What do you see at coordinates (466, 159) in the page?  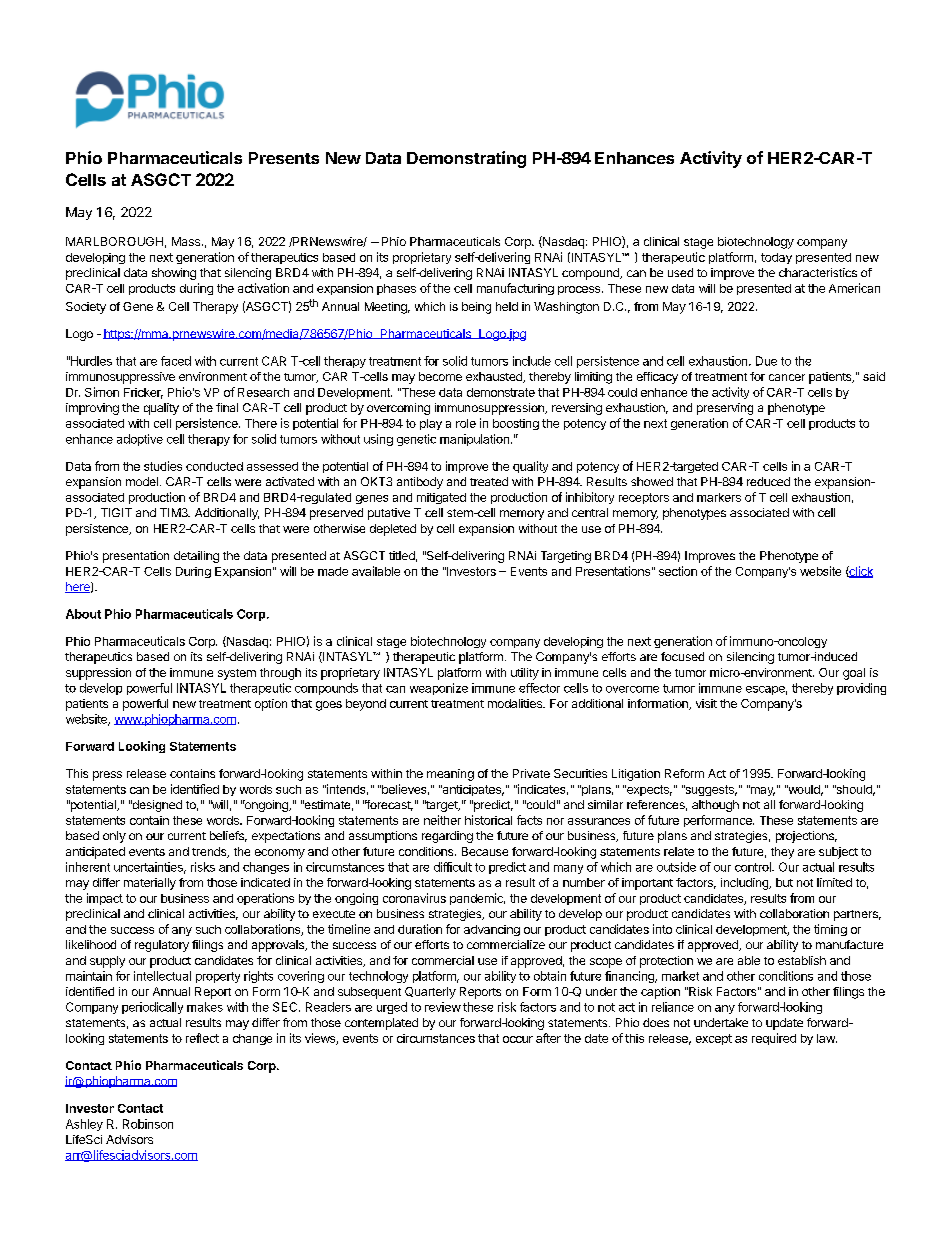 I see `Demonstrating` at bounding box center [466, 159].
